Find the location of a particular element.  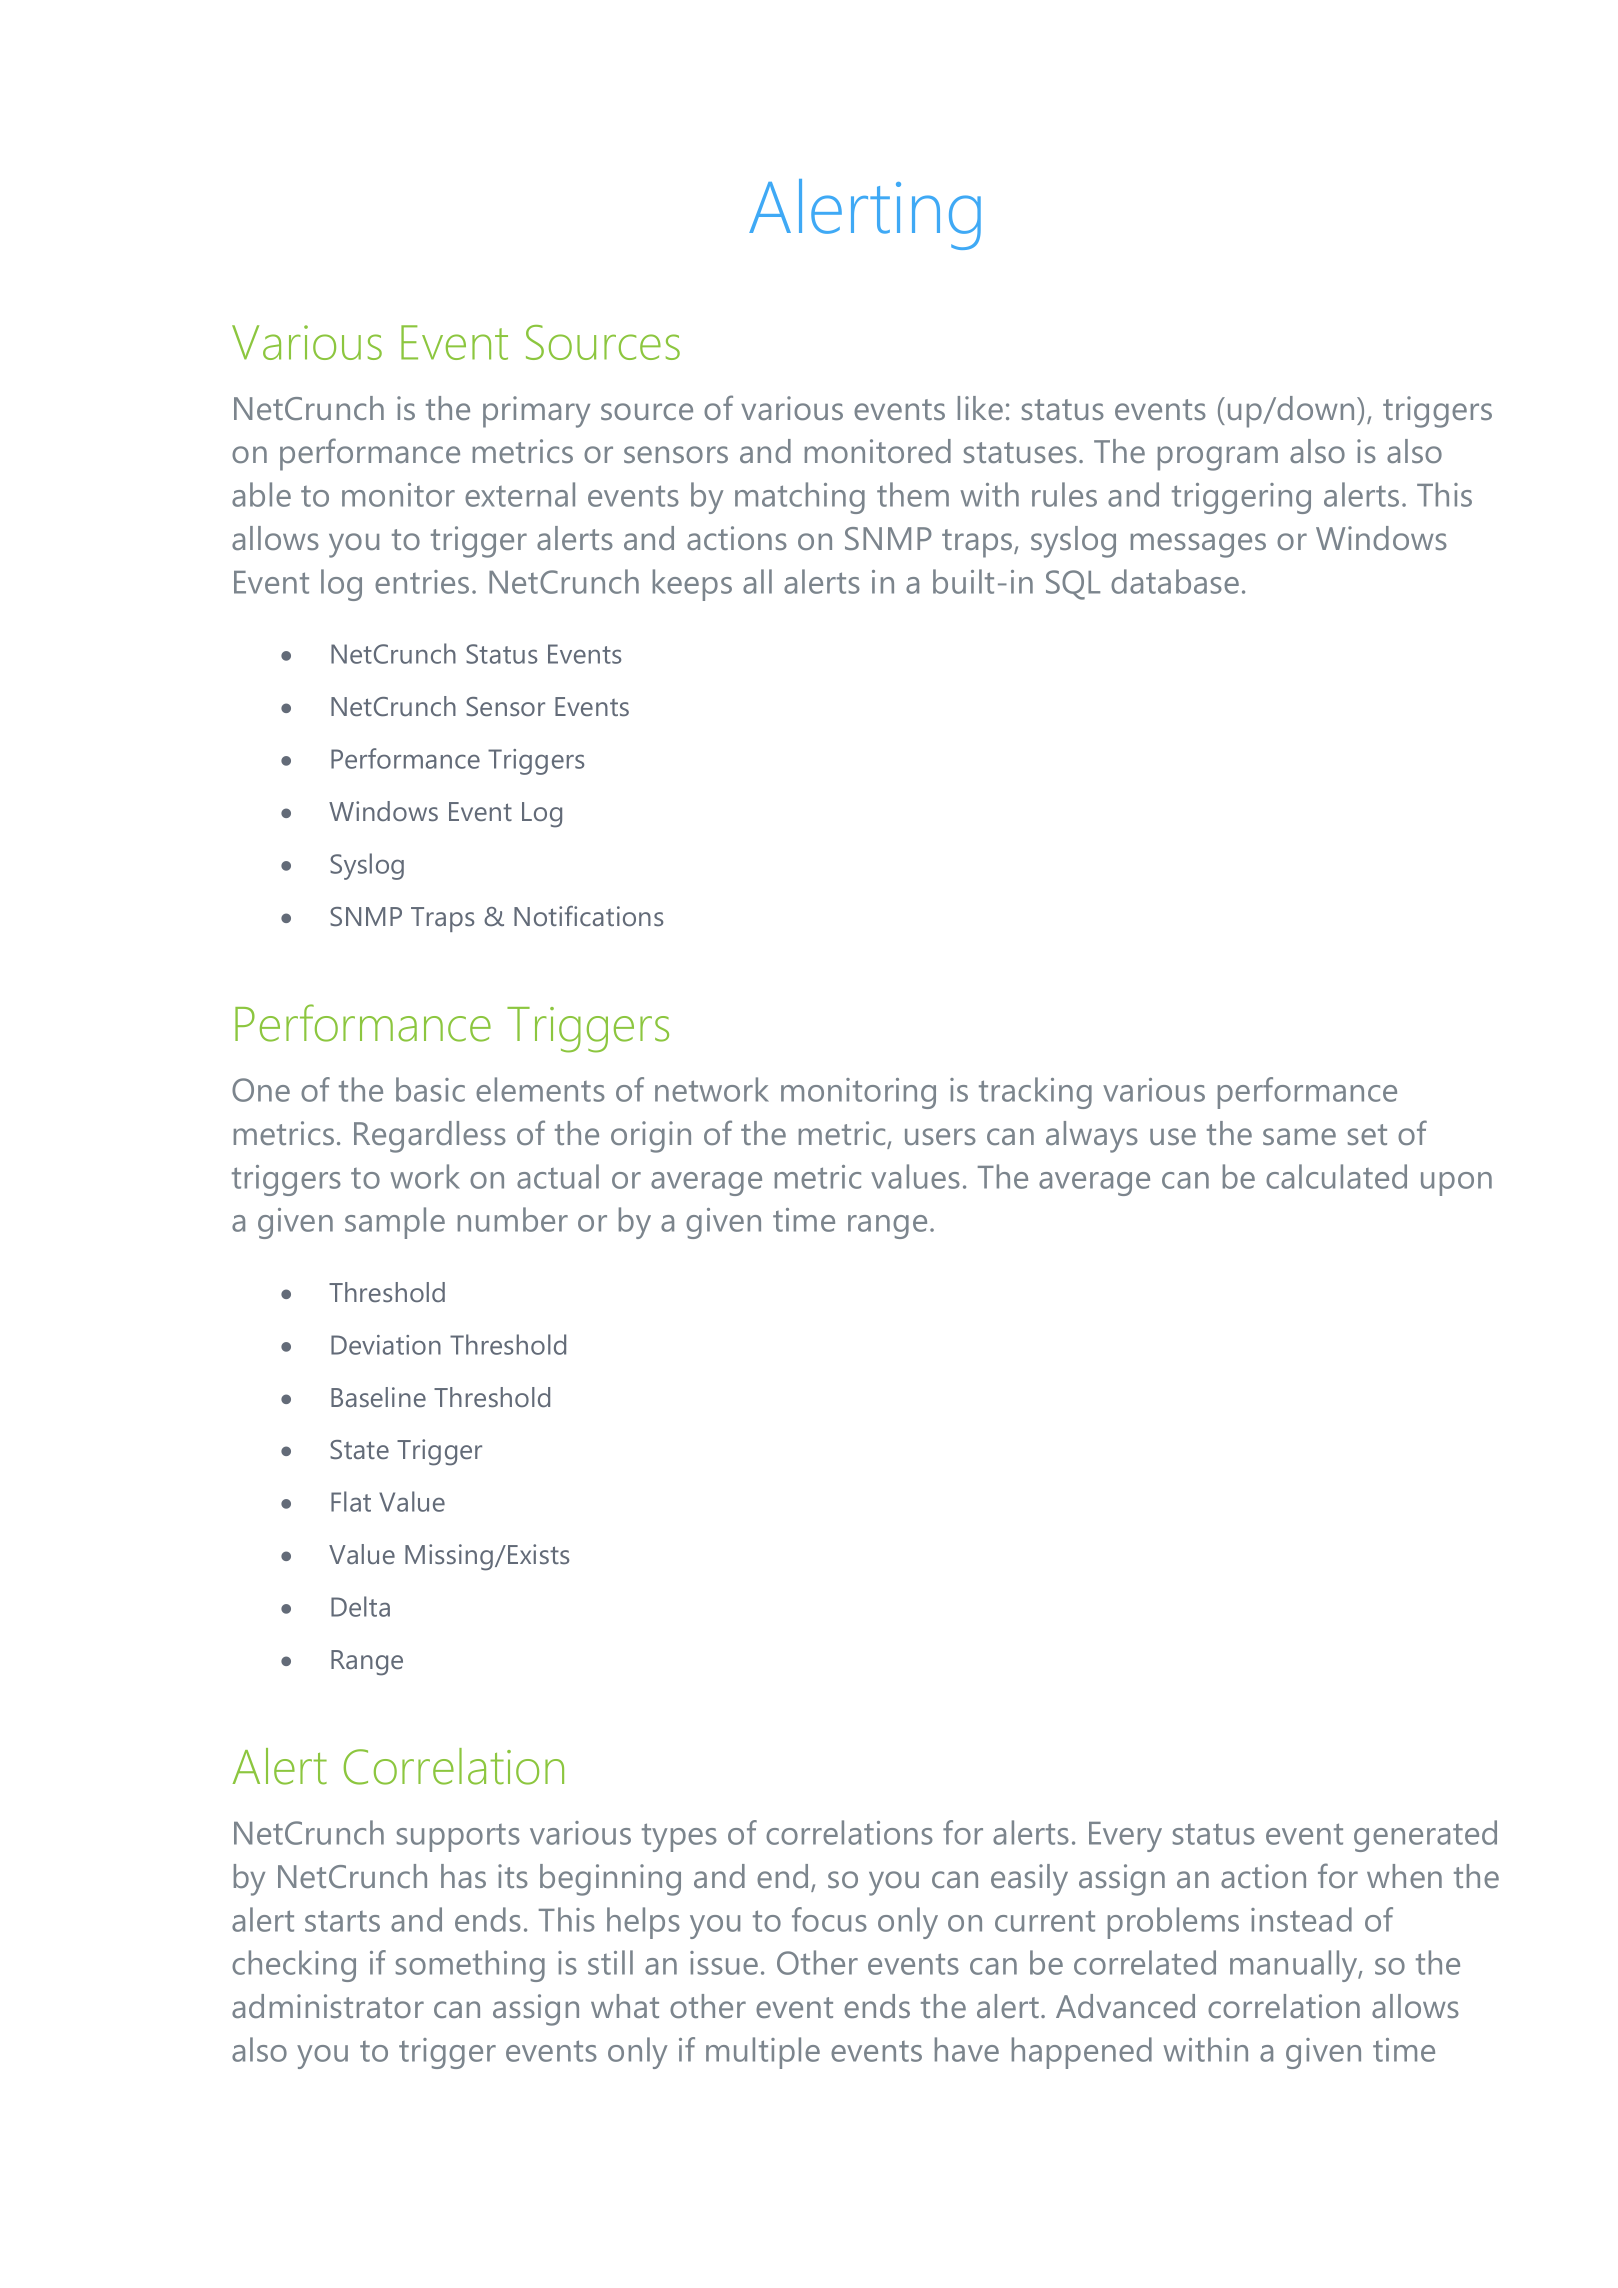

Flat is located at coordinates (351, 1501).
